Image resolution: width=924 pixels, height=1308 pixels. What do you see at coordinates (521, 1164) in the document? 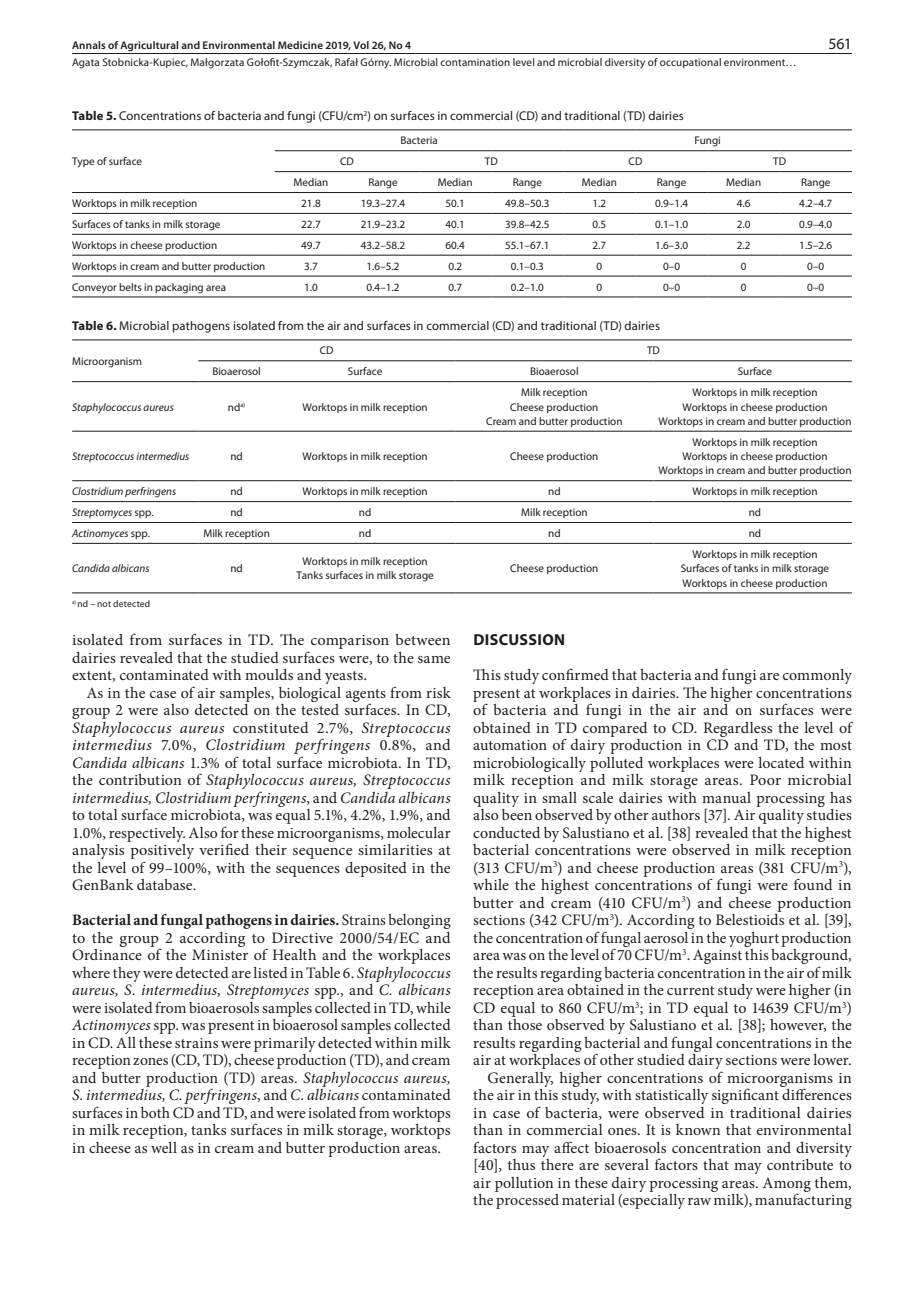
I see `thus` at bounding box center [521, 1164].
